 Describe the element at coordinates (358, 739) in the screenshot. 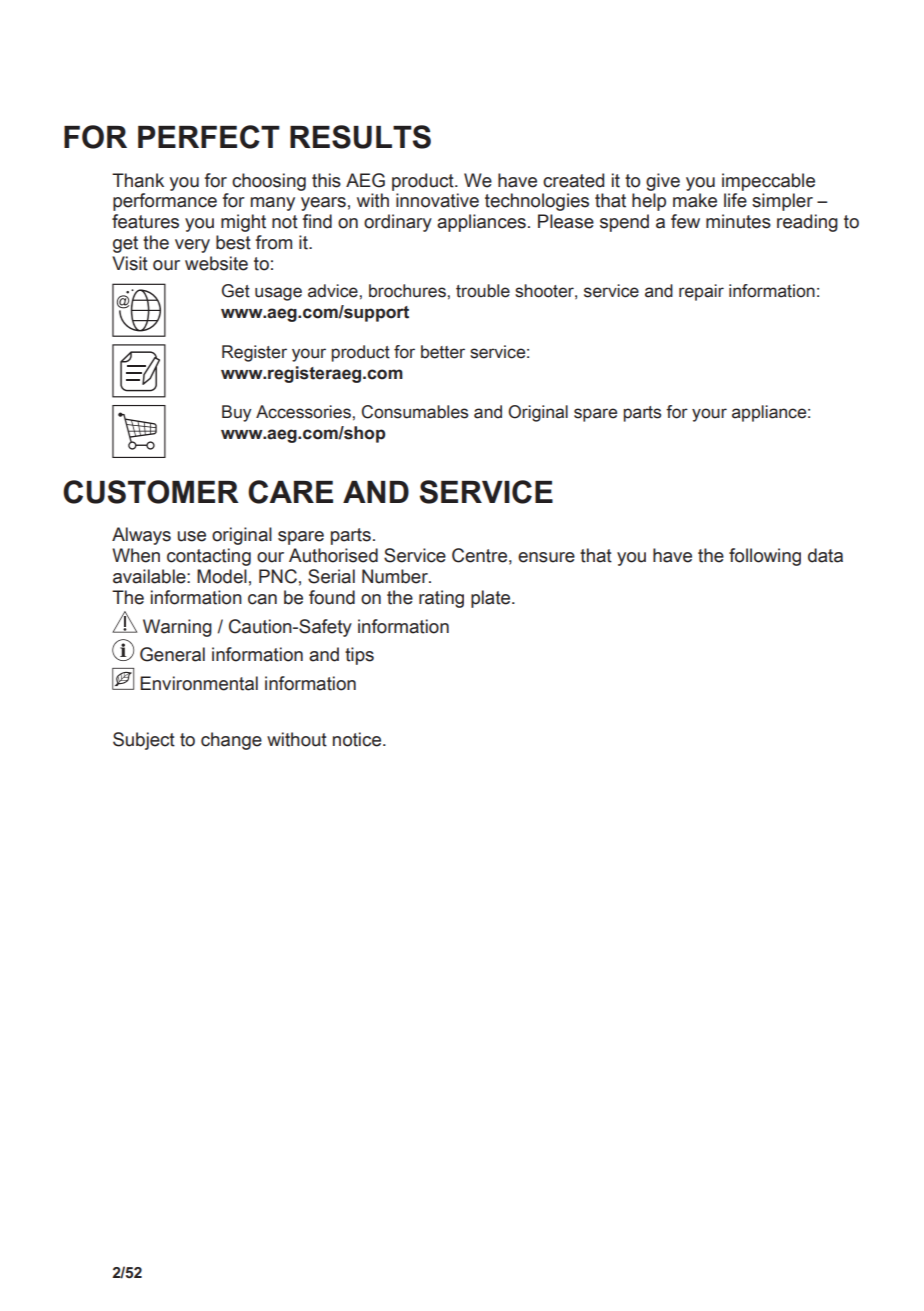

I see `notice` at that location.
